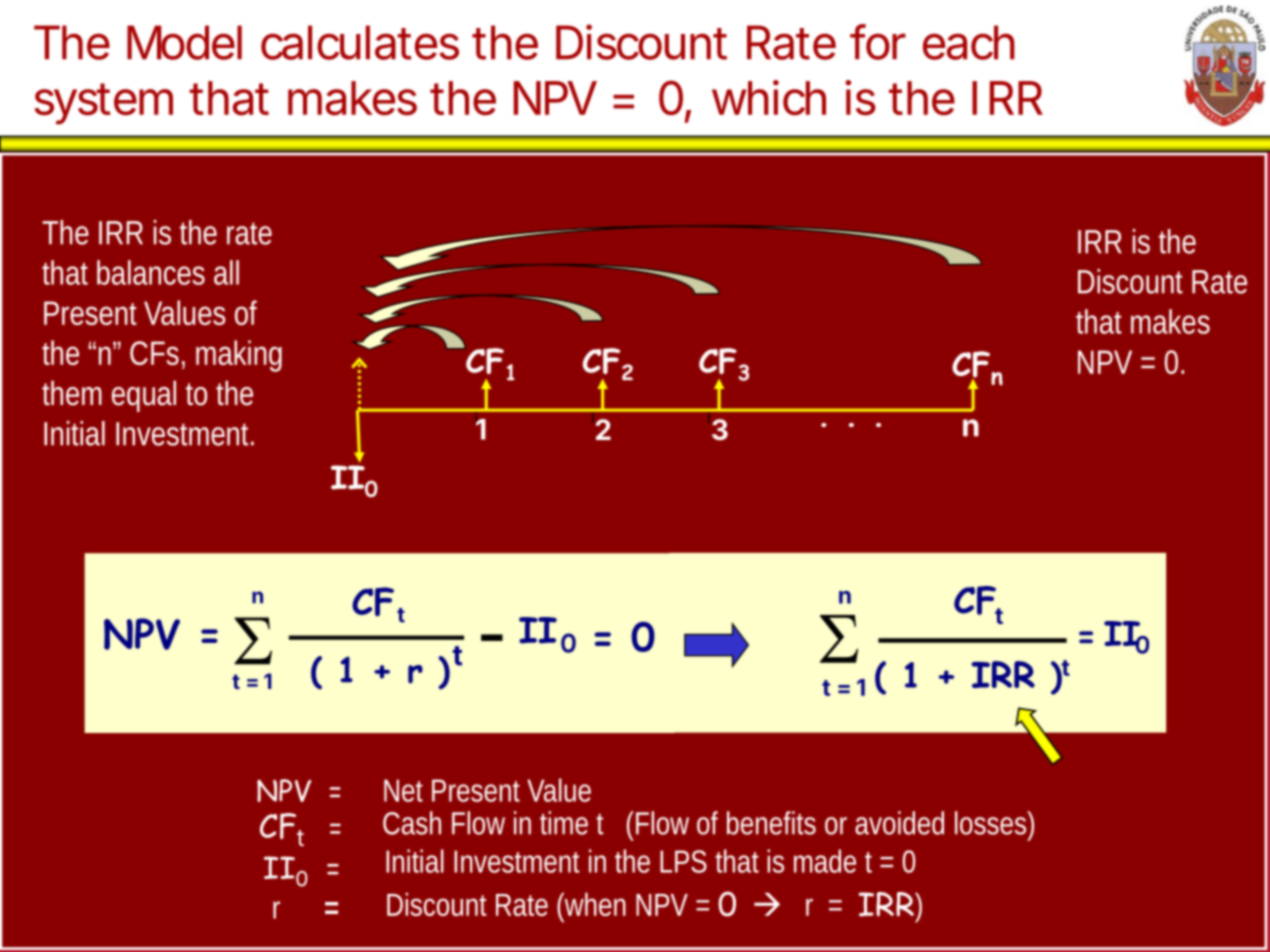 The height and width of the screenshot is (952, 1270). What do you see at coordinates (771, 823) in the screenshot?
I see `benefits` at bounding box center [771, 823].
